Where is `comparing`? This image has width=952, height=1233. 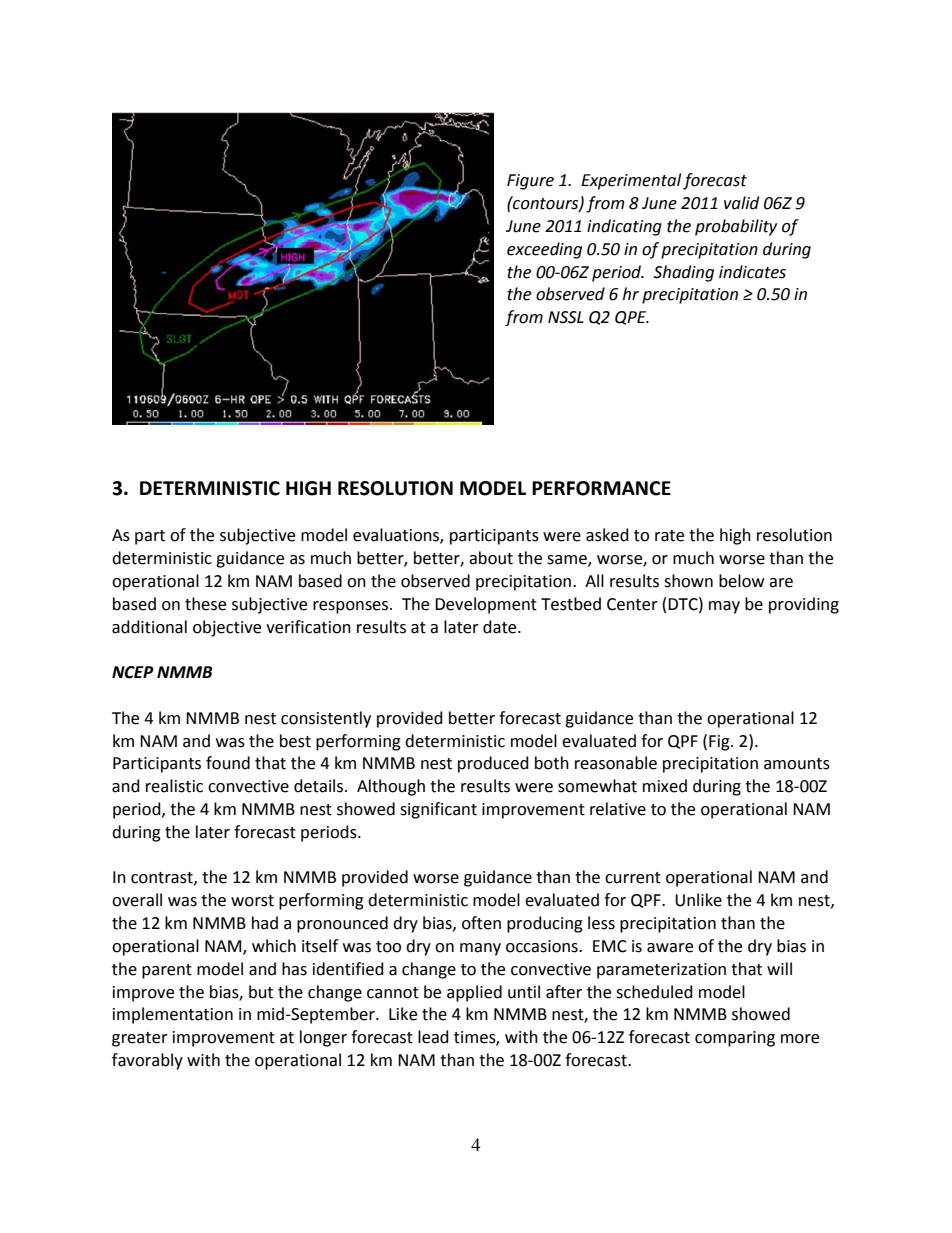
comparing is located at coordinates (735, 1039).
